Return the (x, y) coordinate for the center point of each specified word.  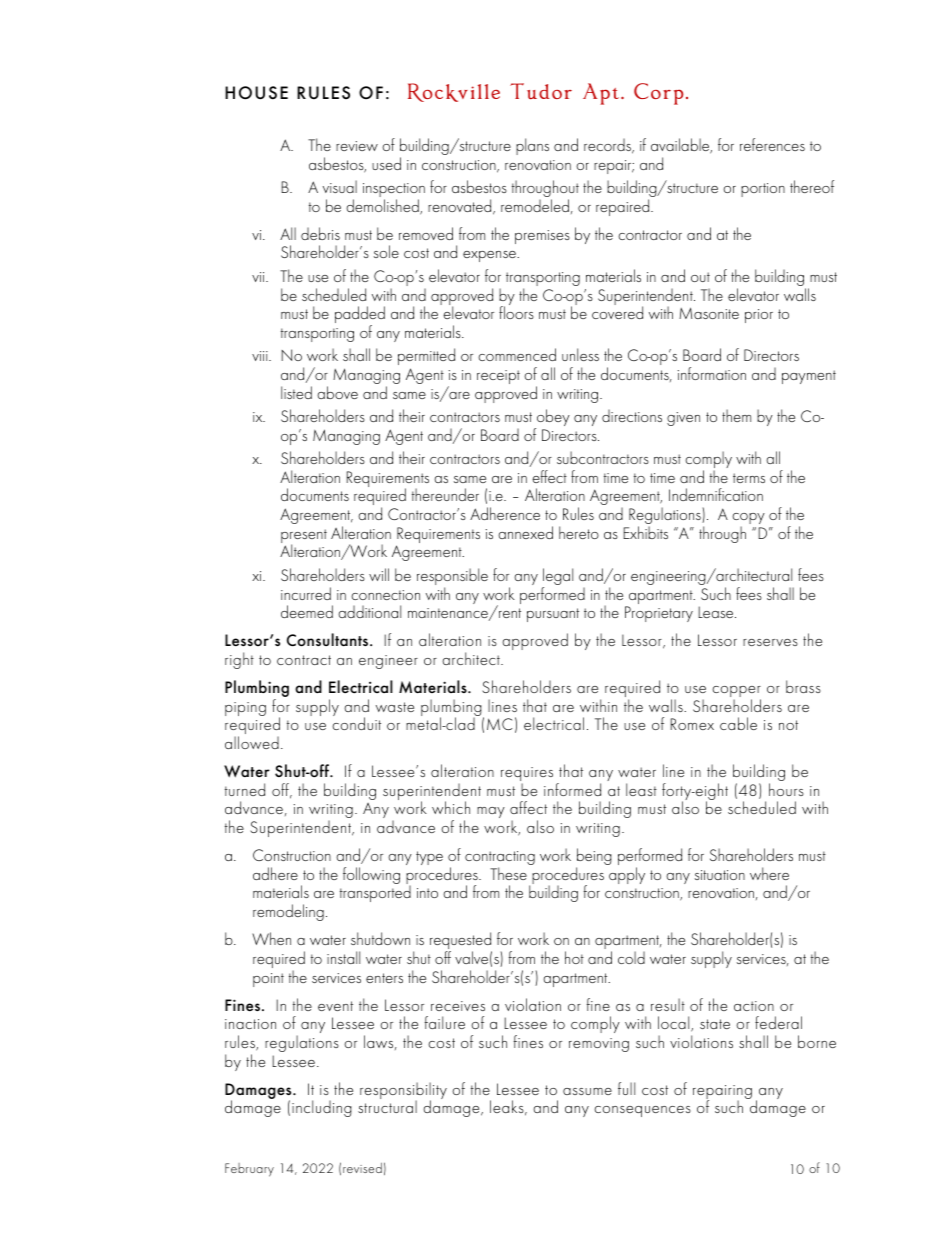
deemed (307, 611)
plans (532, 146)
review (357, 146)
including (322, 1108)
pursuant (553, 615)
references (772, 144)
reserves (770, 642)
